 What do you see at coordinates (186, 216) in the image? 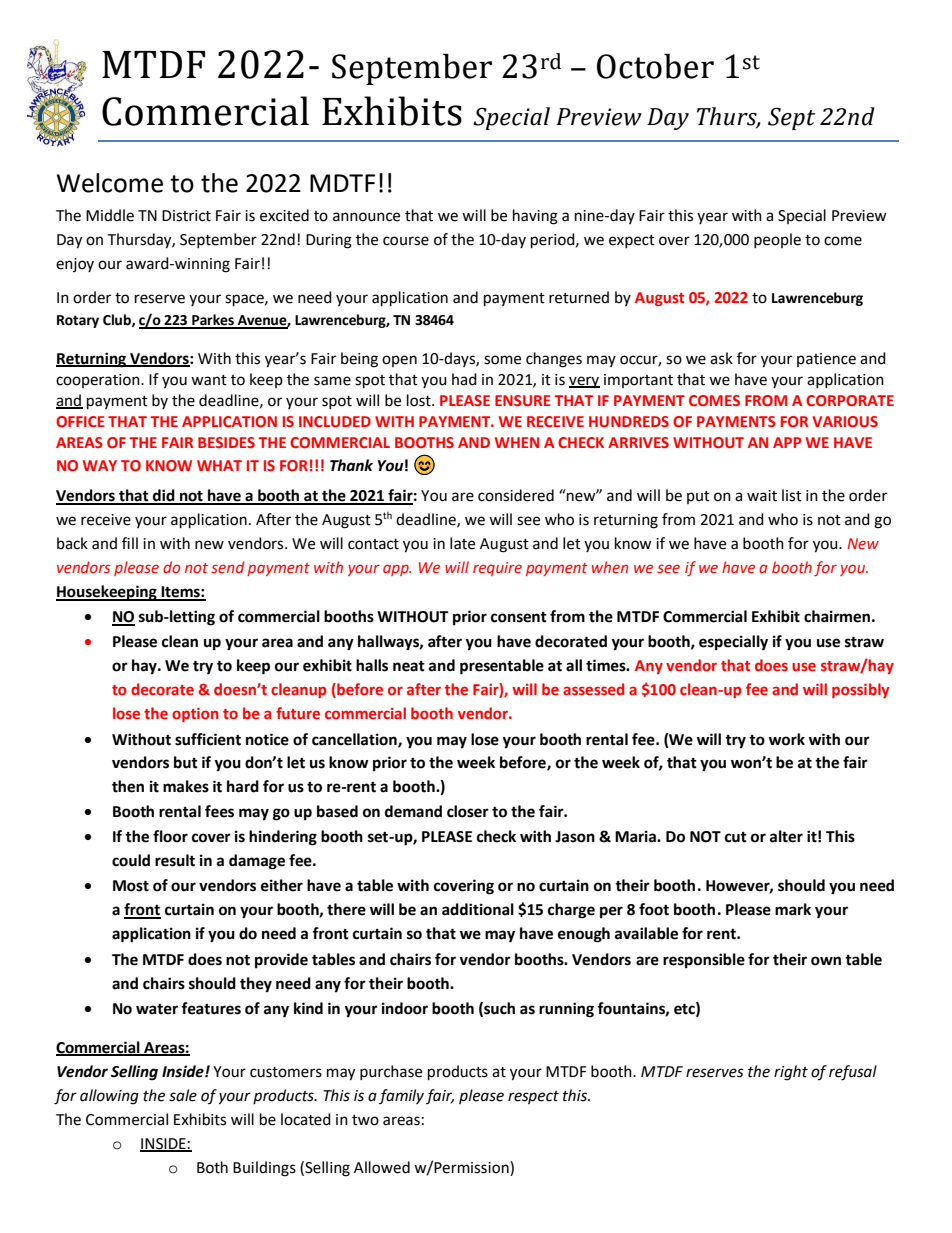
I see `District` at bounding box center [186, 216].
